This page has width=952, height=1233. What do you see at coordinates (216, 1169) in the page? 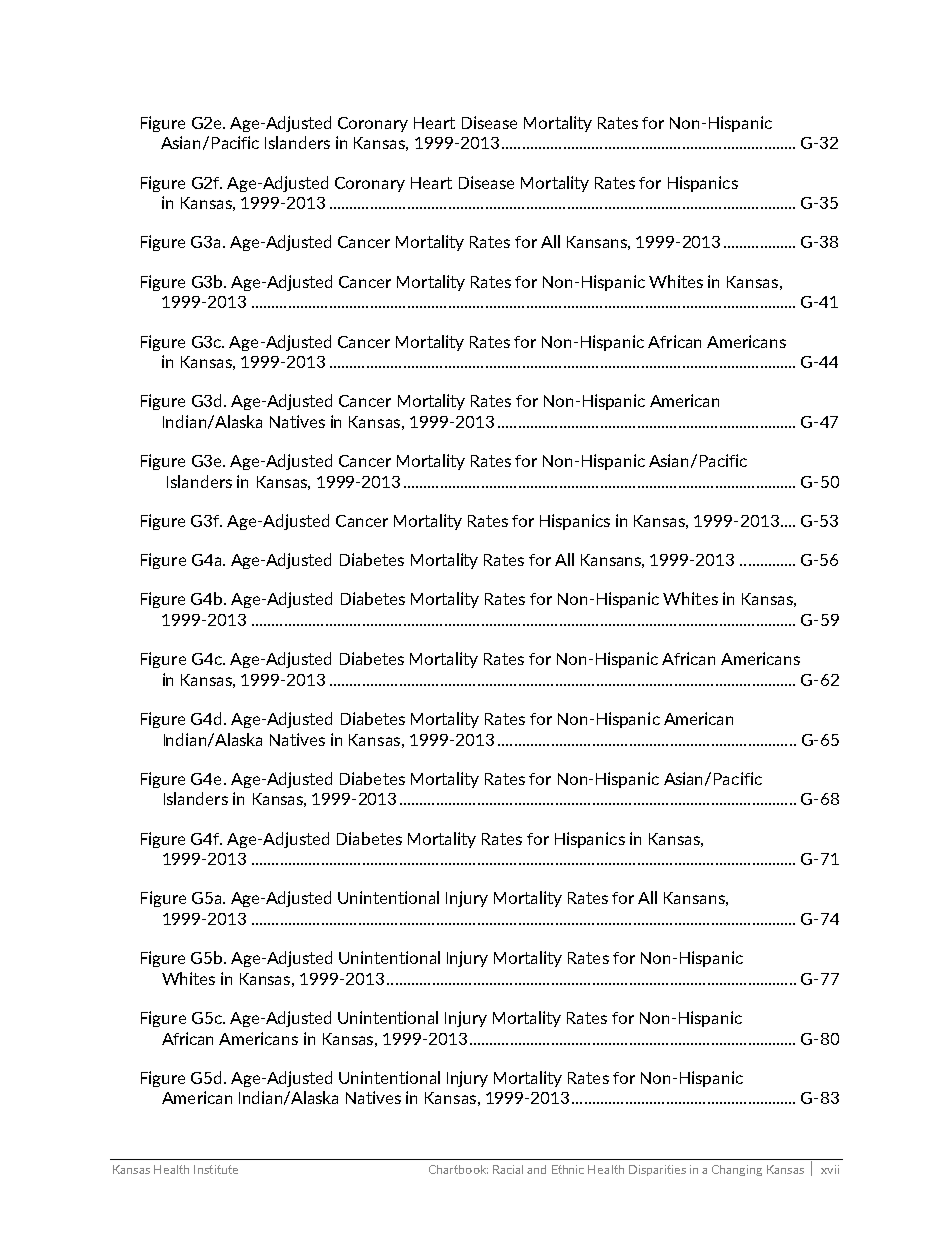
I see `Institute` at bounding box center [216, 1169].
